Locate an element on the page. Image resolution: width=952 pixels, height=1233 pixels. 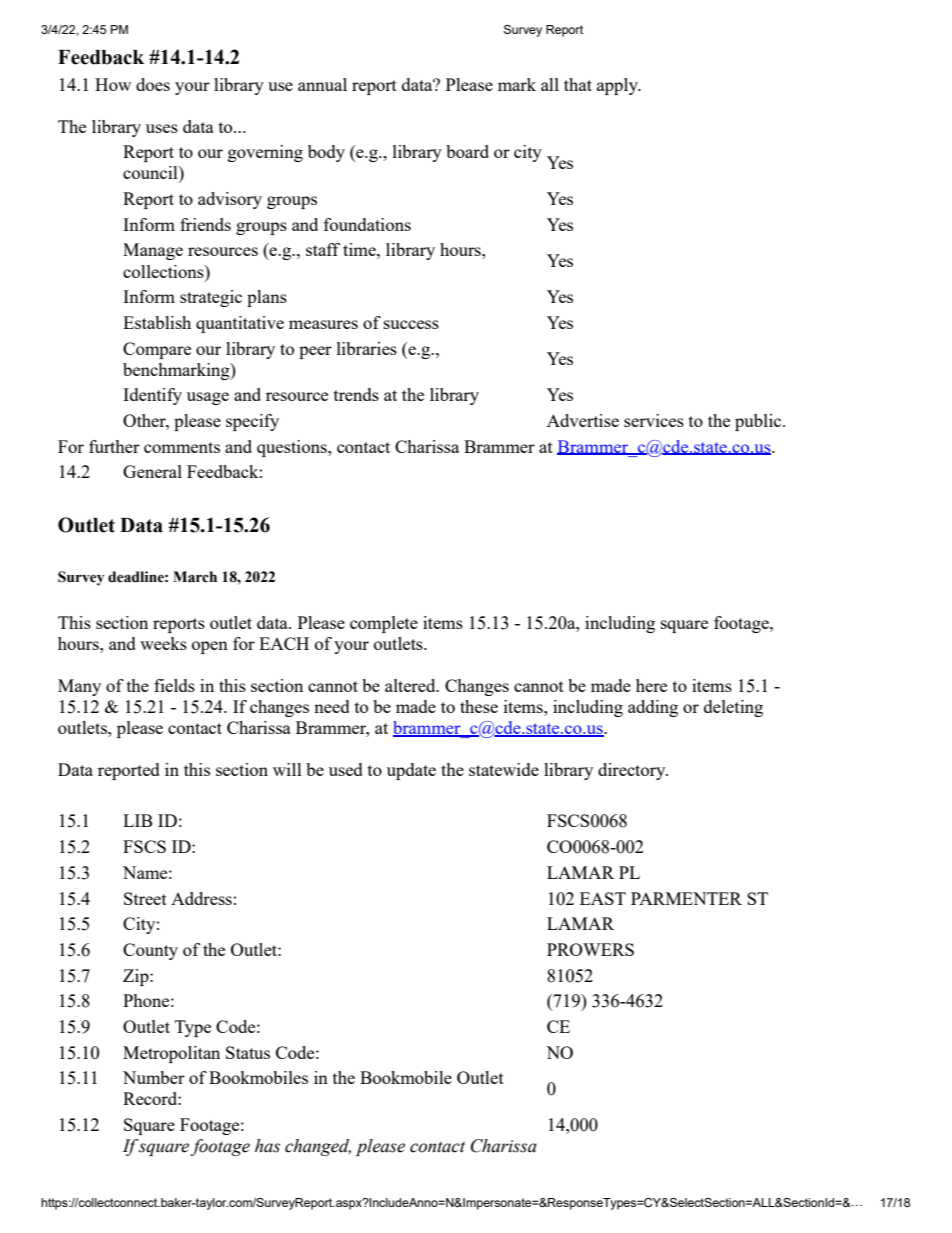
board is located at coordinates (467, 151).
